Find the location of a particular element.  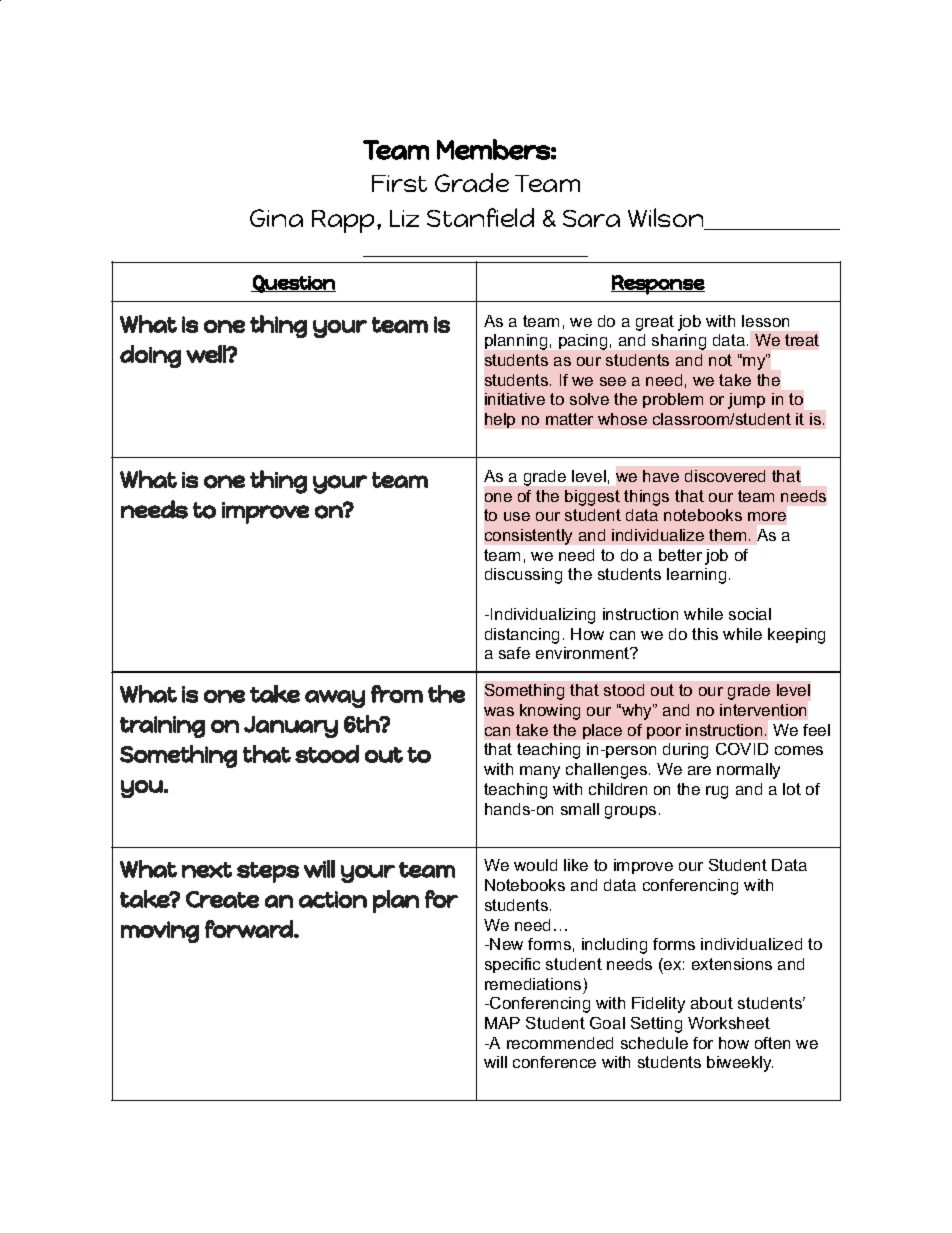

Stanfield is located at coordinates (480, 217).
